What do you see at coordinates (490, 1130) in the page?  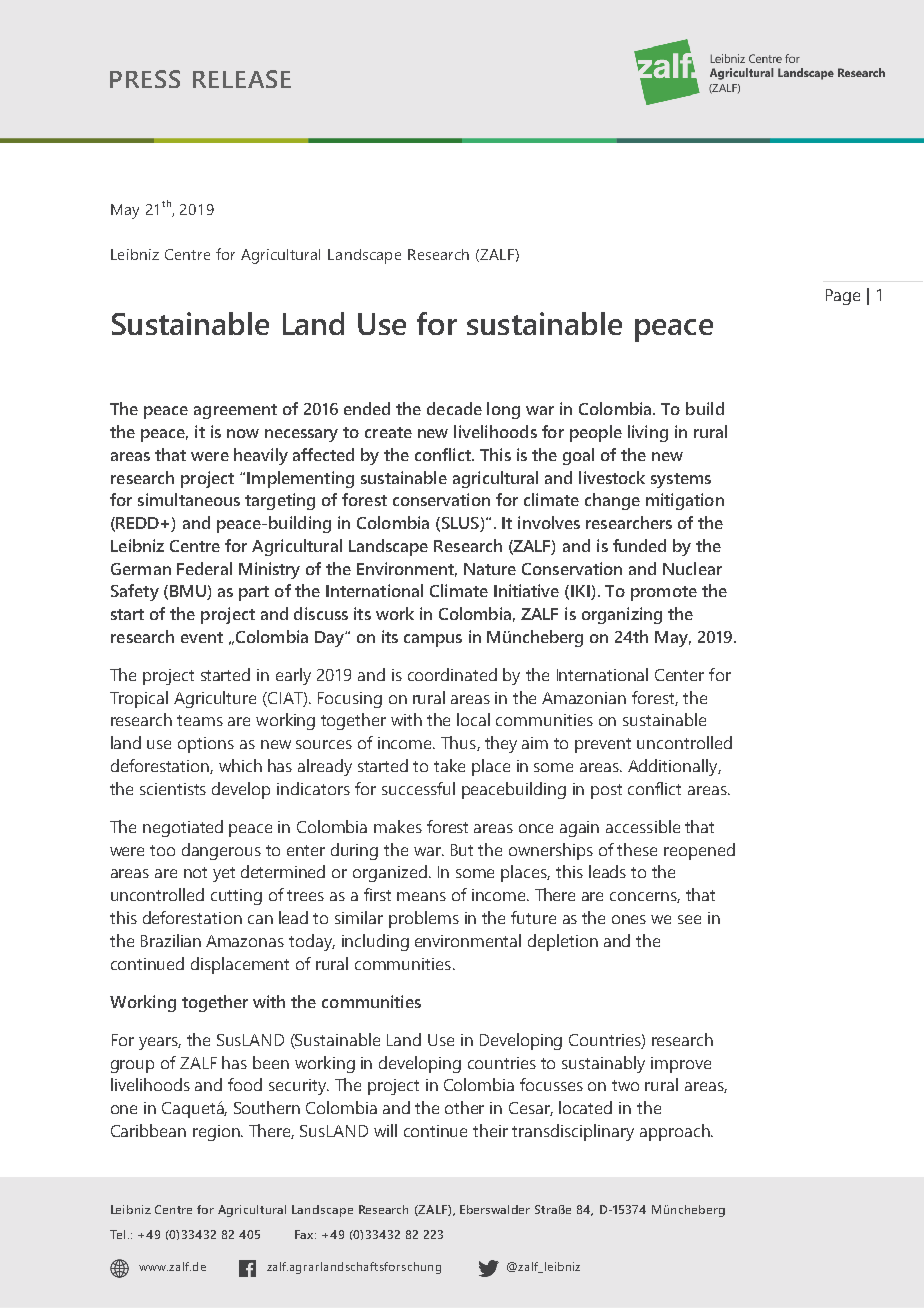 I see `their` at bounding box center [490, 1130].
